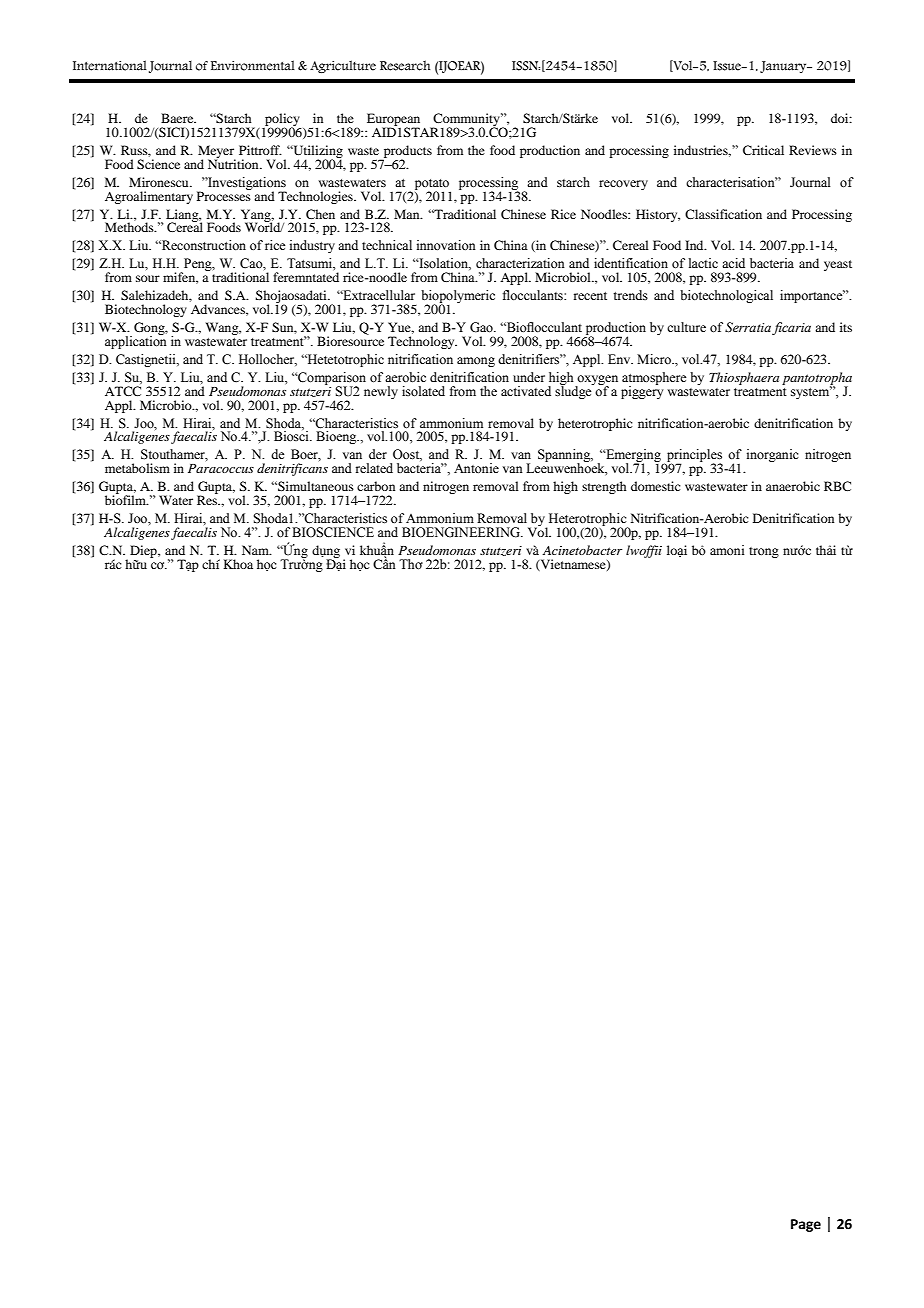  Describe the element at coordinates (806, 1225) in the screenshot. I see `Page` at that location.
